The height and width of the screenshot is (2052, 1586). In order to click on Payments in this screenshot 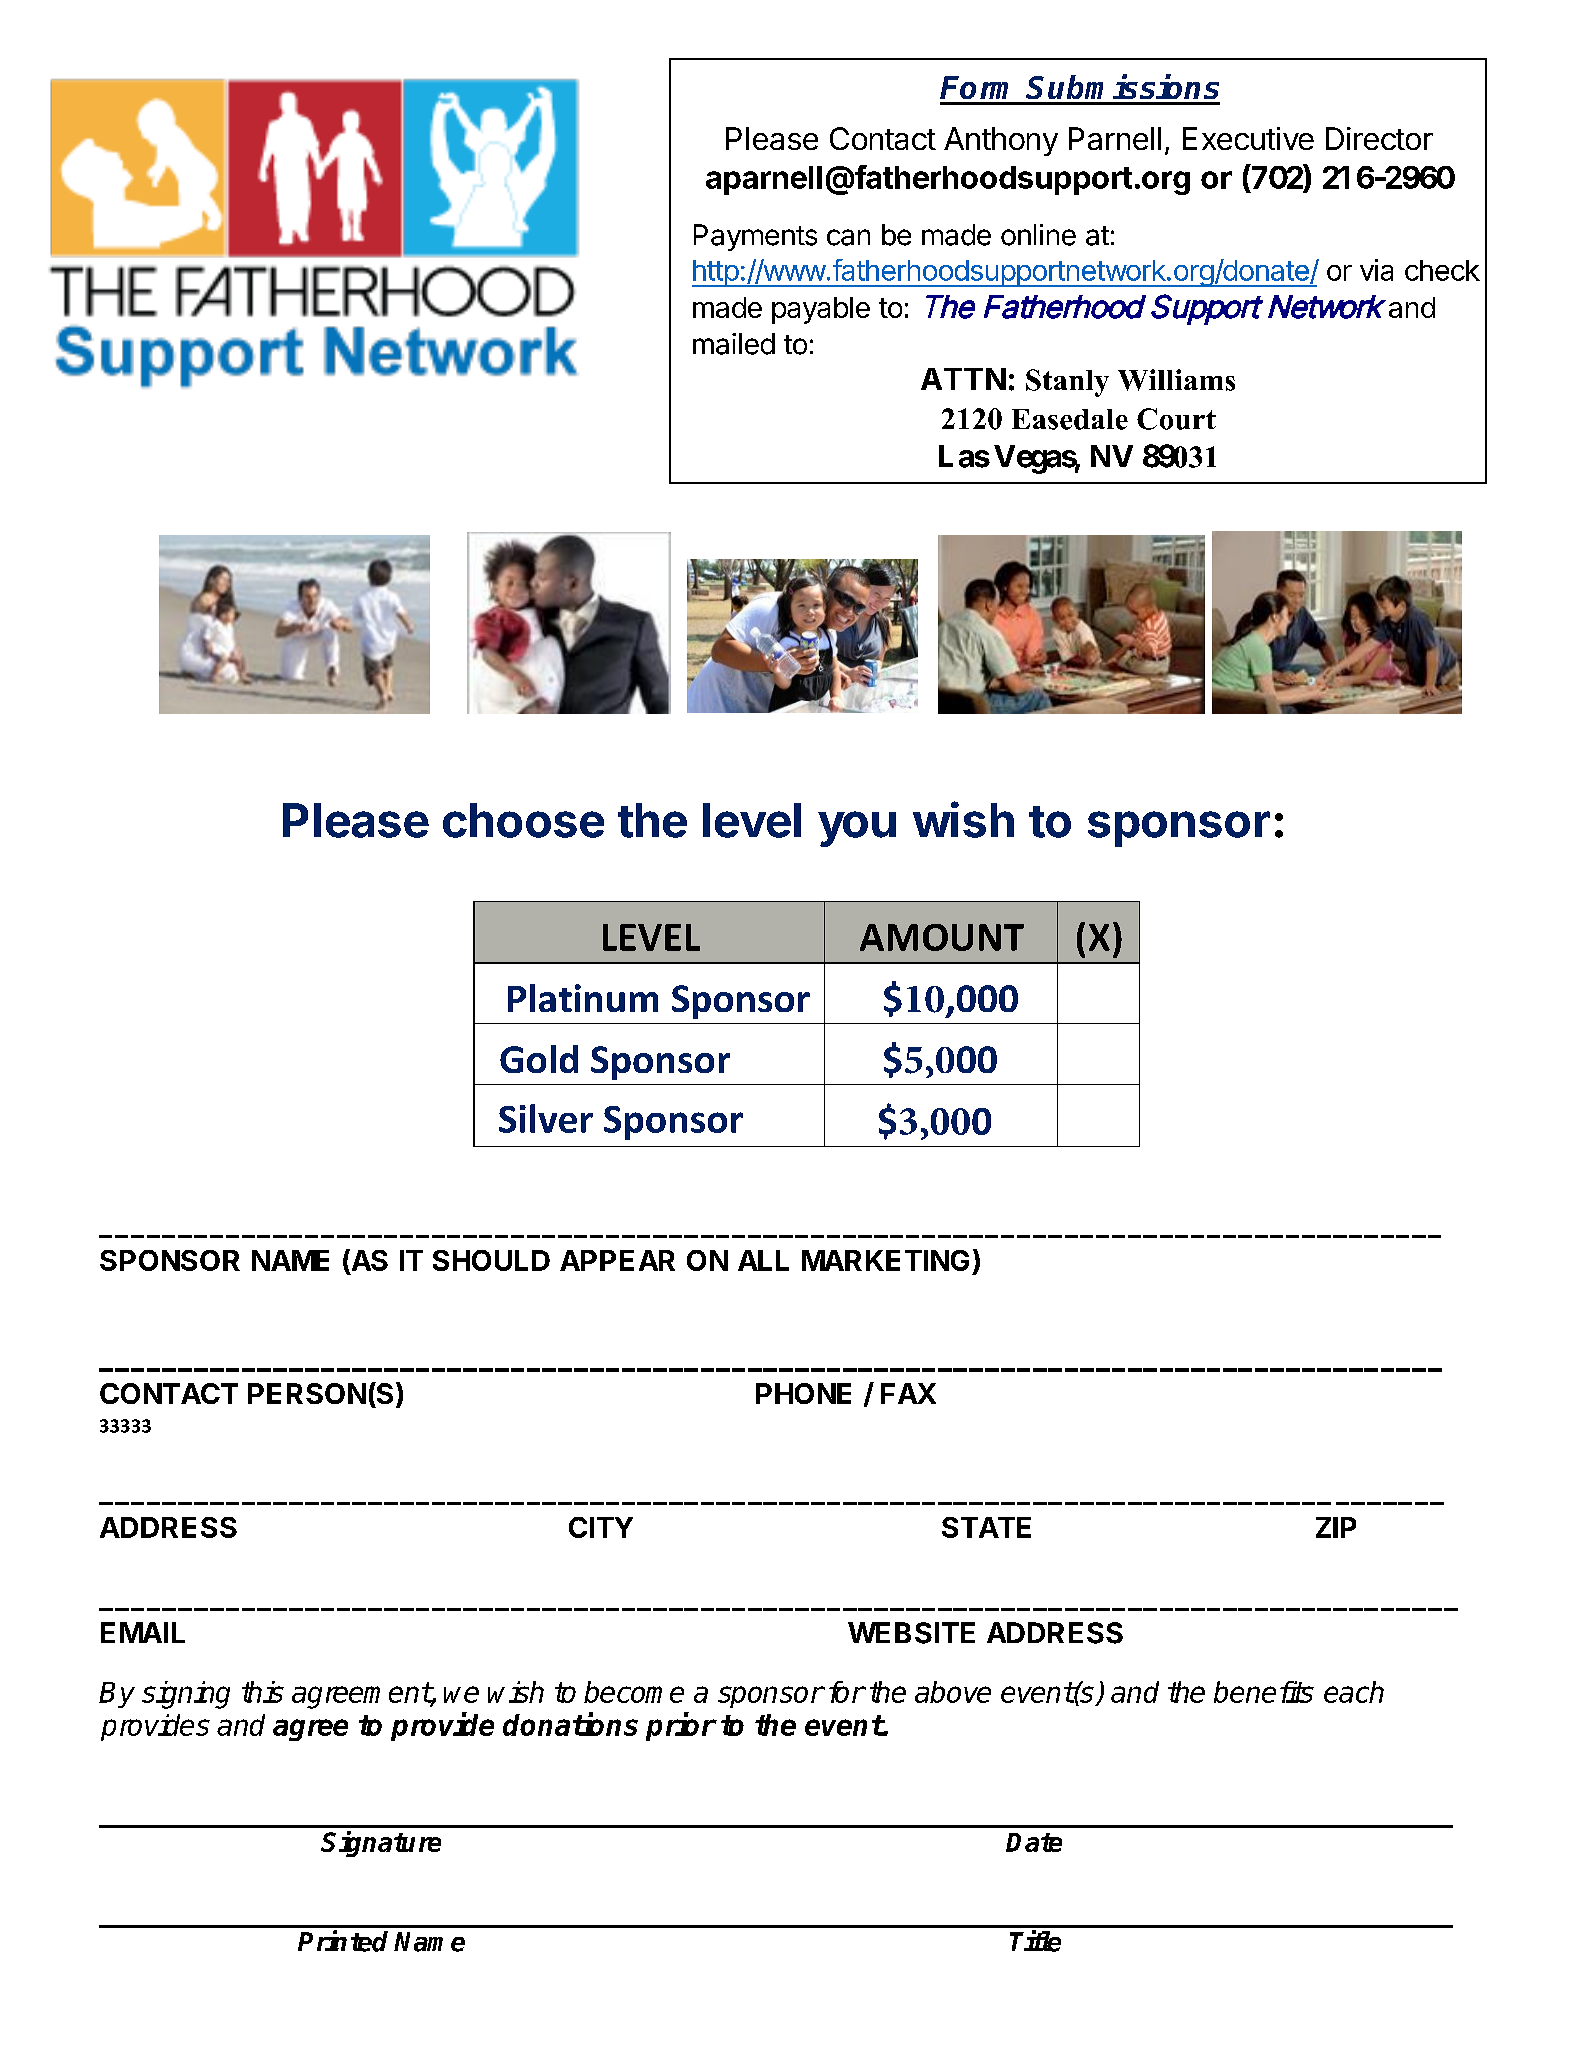, I will do `click(755, 237)`.
